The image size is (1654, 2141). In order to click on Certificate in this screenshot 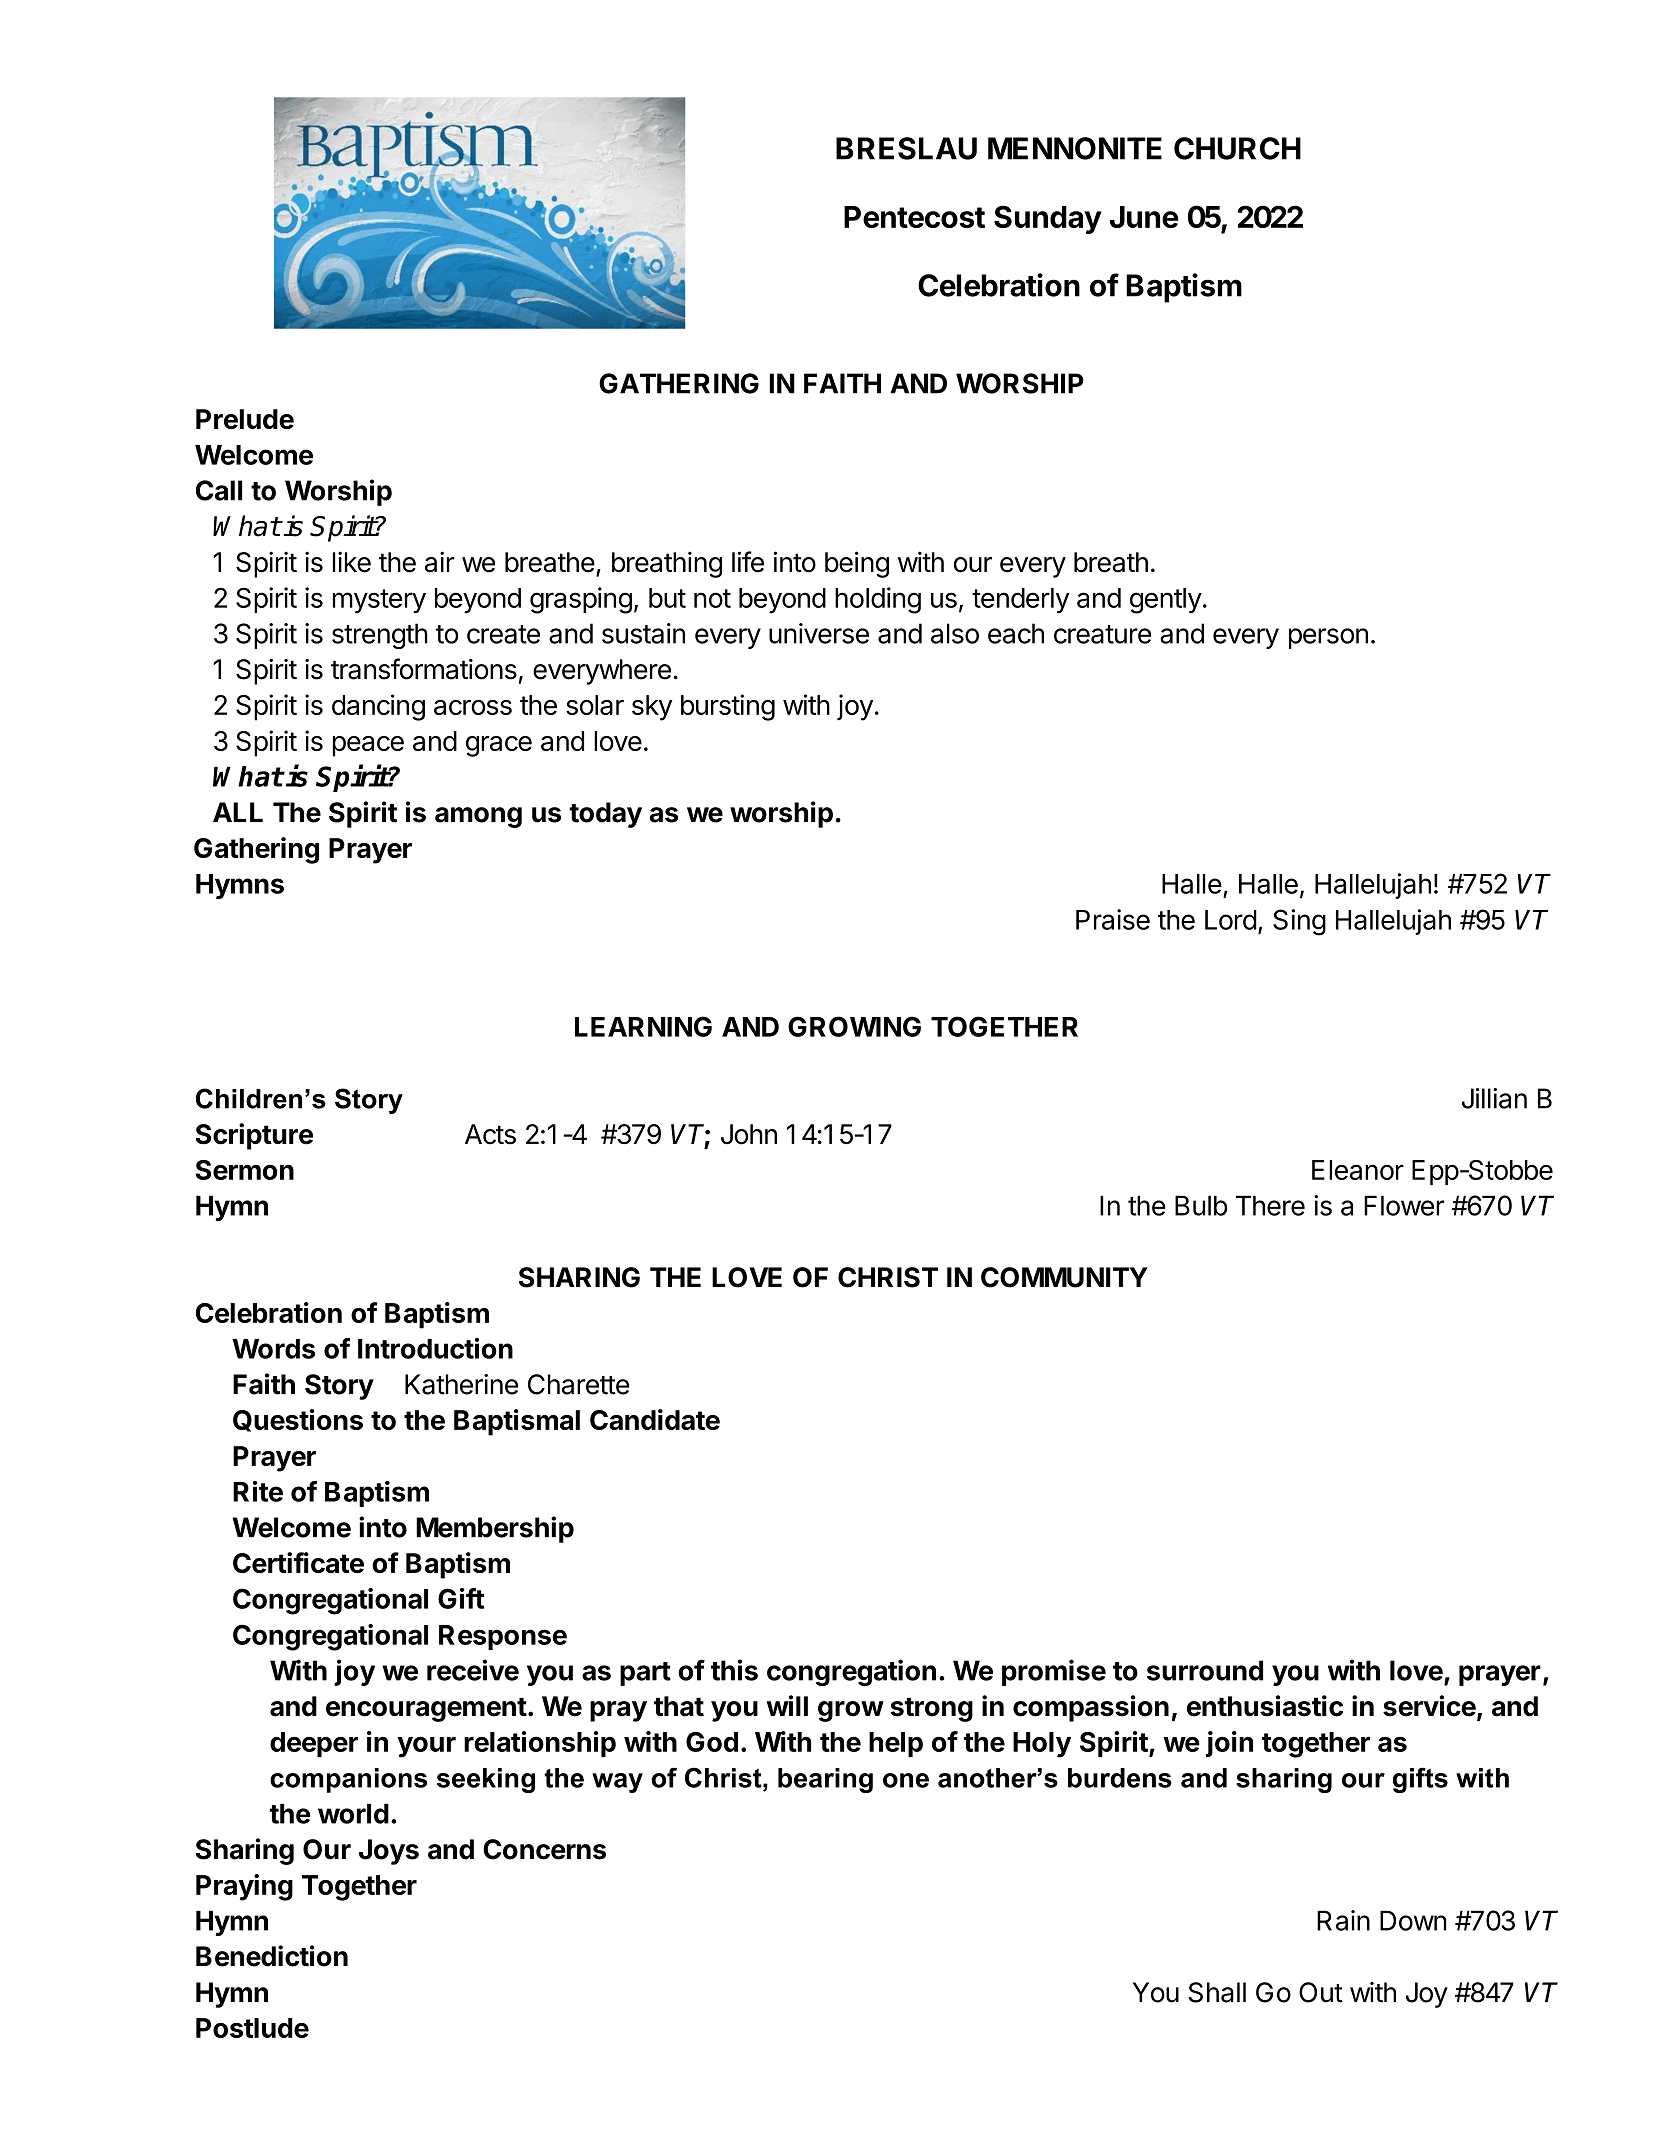, I will do `click(298, 1562)`.
